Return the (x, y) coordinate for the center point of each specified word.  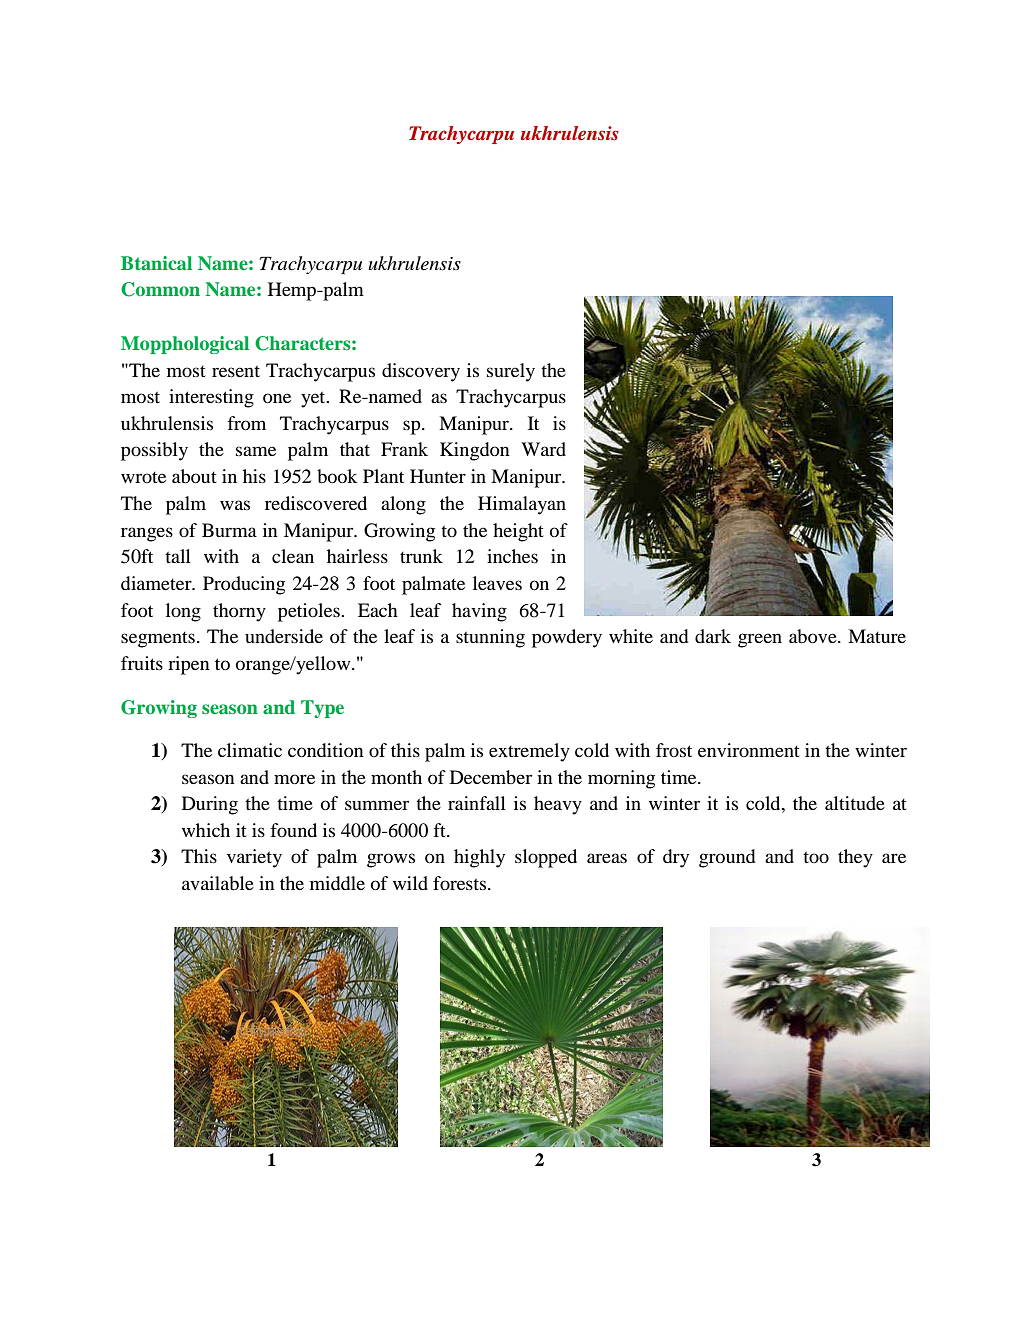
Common (160, 289)
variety (254, 858)
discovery (421, 372)
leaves (497, 583)
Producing (244, 585)
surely (511, 372)
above (814, 636)
